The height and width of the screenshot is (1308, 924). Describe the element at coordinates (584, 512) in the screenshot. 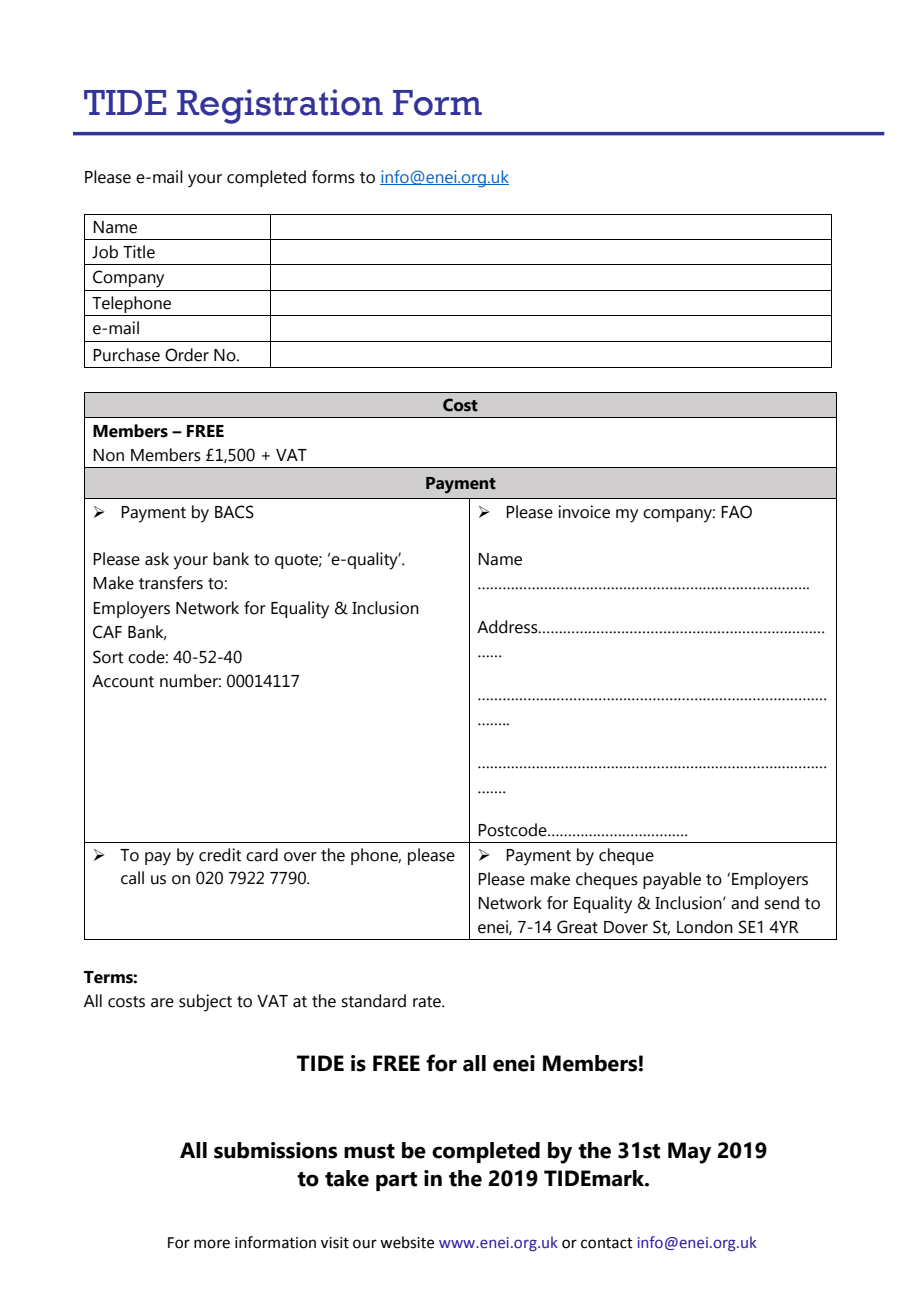

I see `invoice` at that location.
